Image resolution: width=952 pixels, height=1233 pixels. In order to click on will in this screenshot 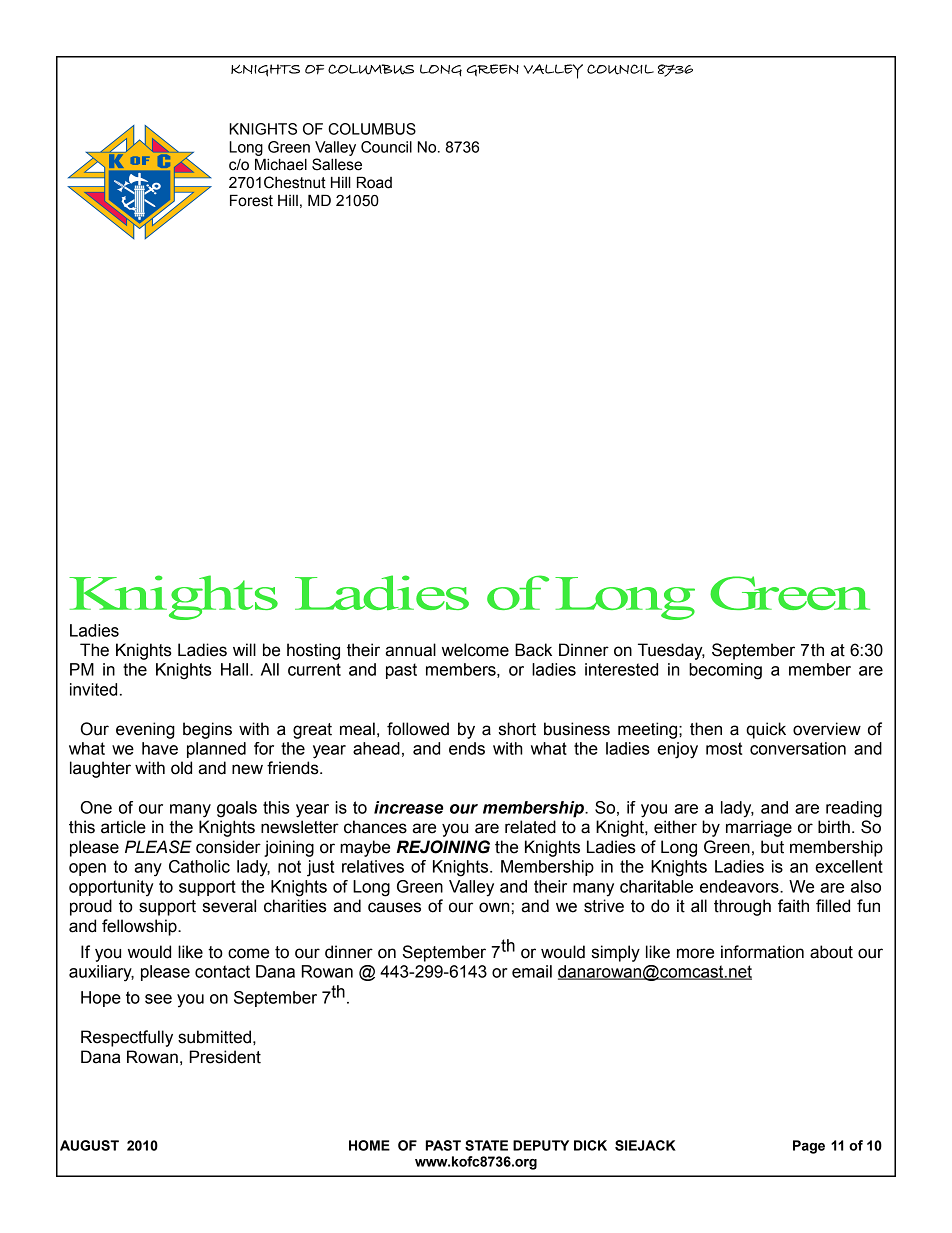, I will do `click(244, 649)`.
